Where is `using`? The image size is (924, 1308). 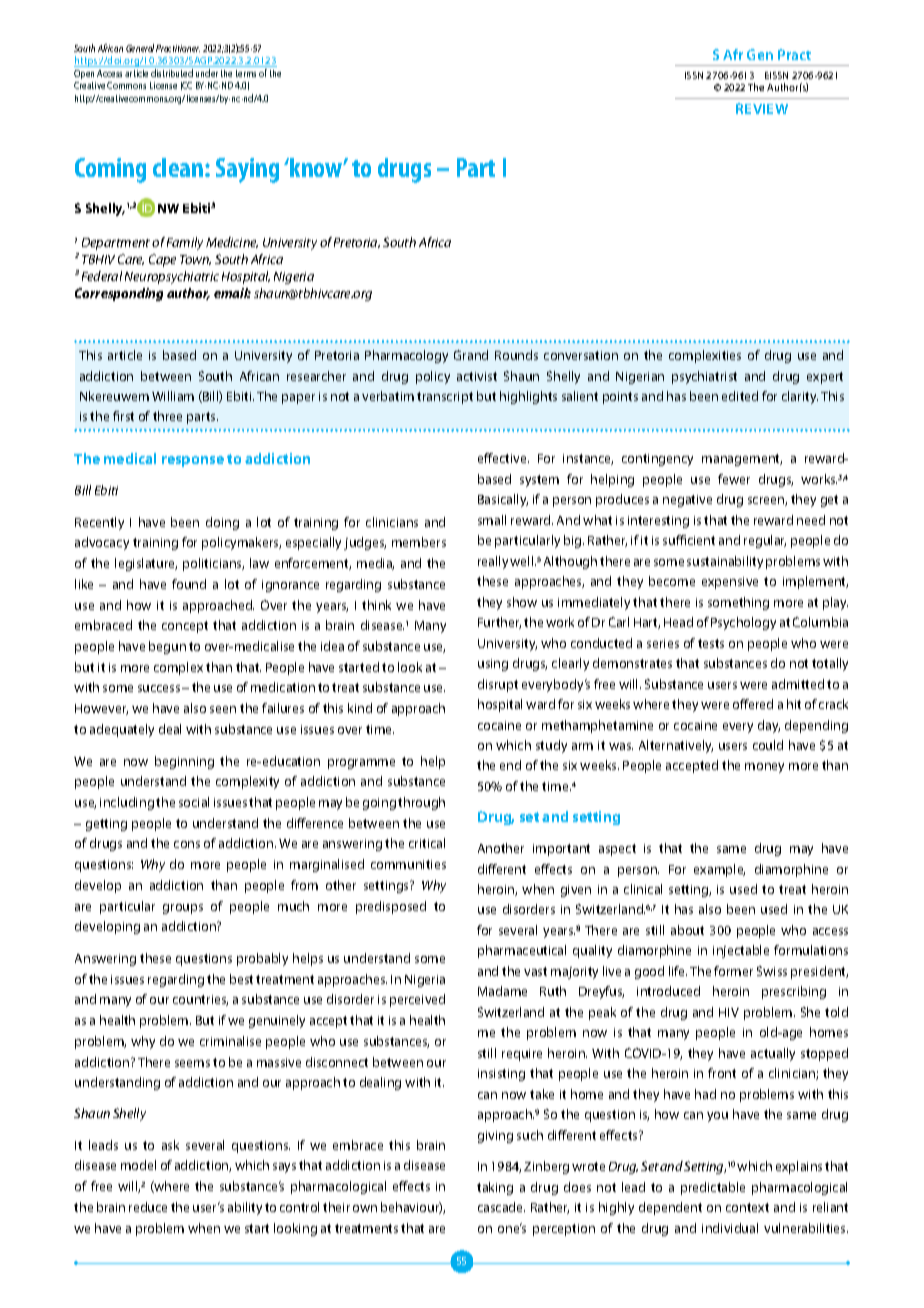 using is located at coordinates (493, 665).
